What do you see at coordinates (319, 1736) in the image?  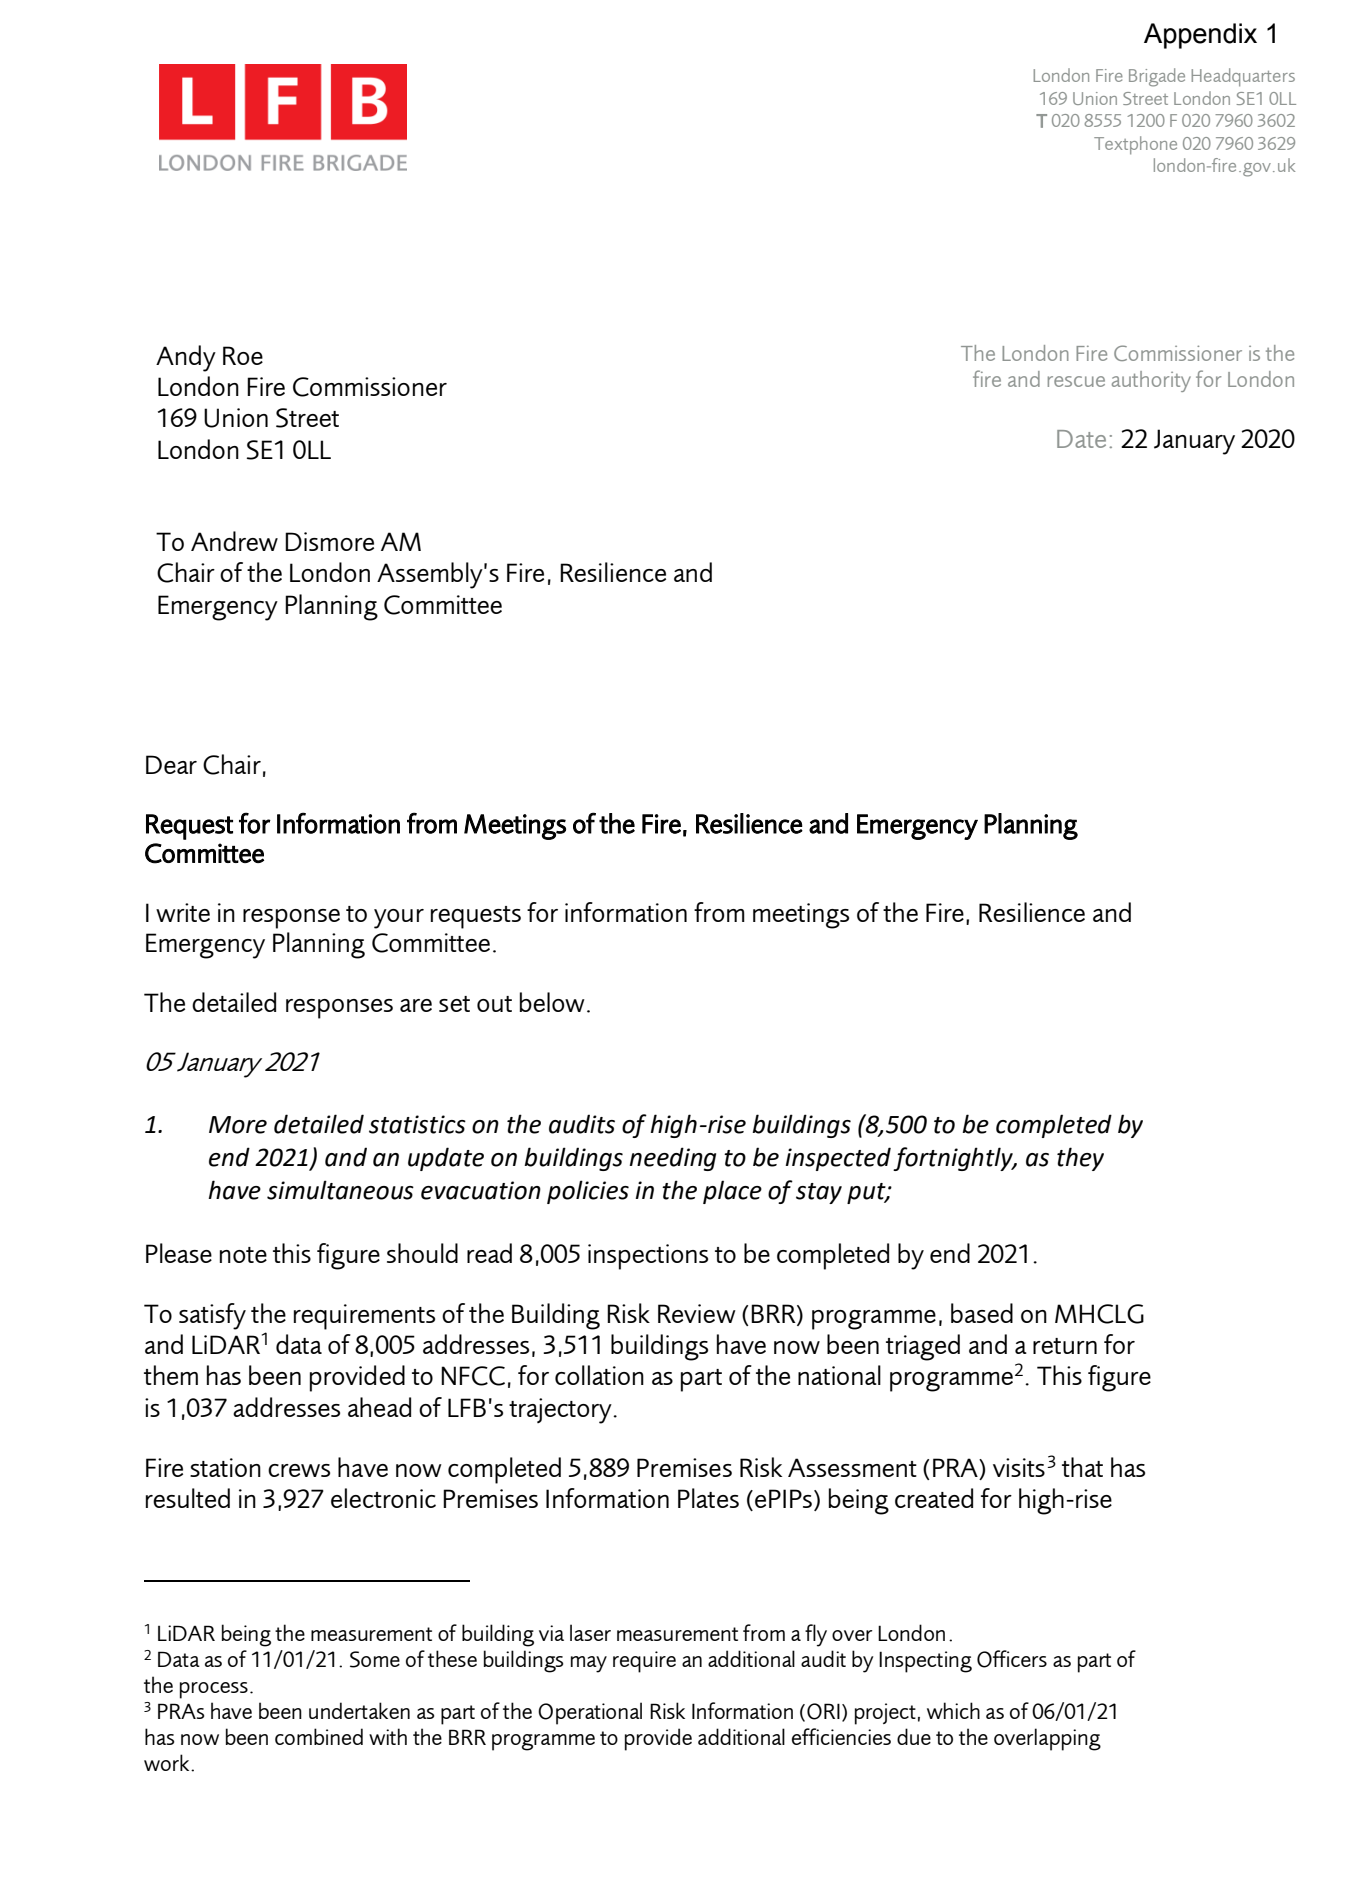 I see `combined` at bounding box center [319, 1736].
